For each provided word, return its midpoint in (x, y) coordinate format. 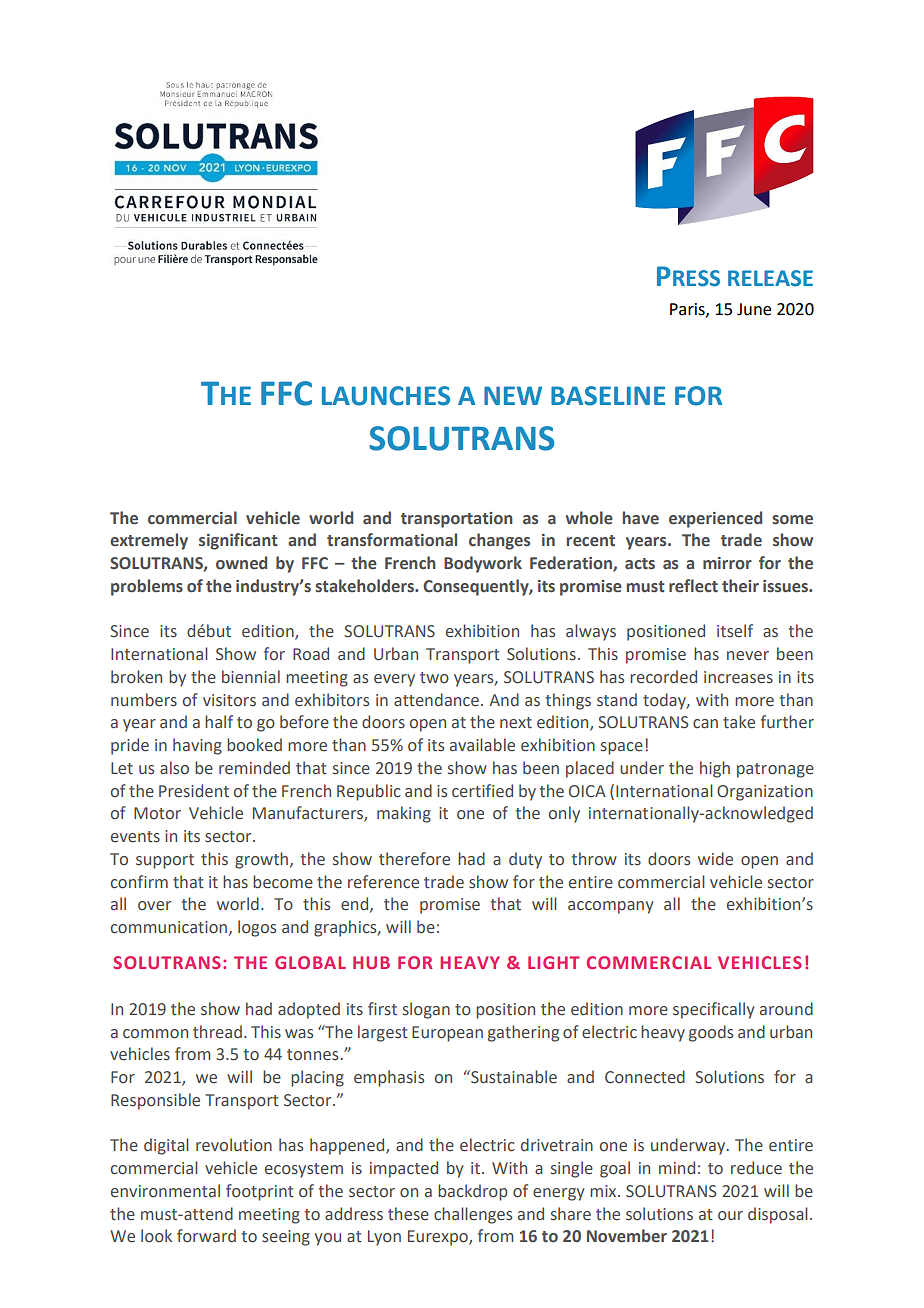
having (197, 746)
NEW (513, 395)
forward (206, 1236)
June (754, 309)
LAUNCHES (386, 396)
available (482, 745)
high (715, 769)
